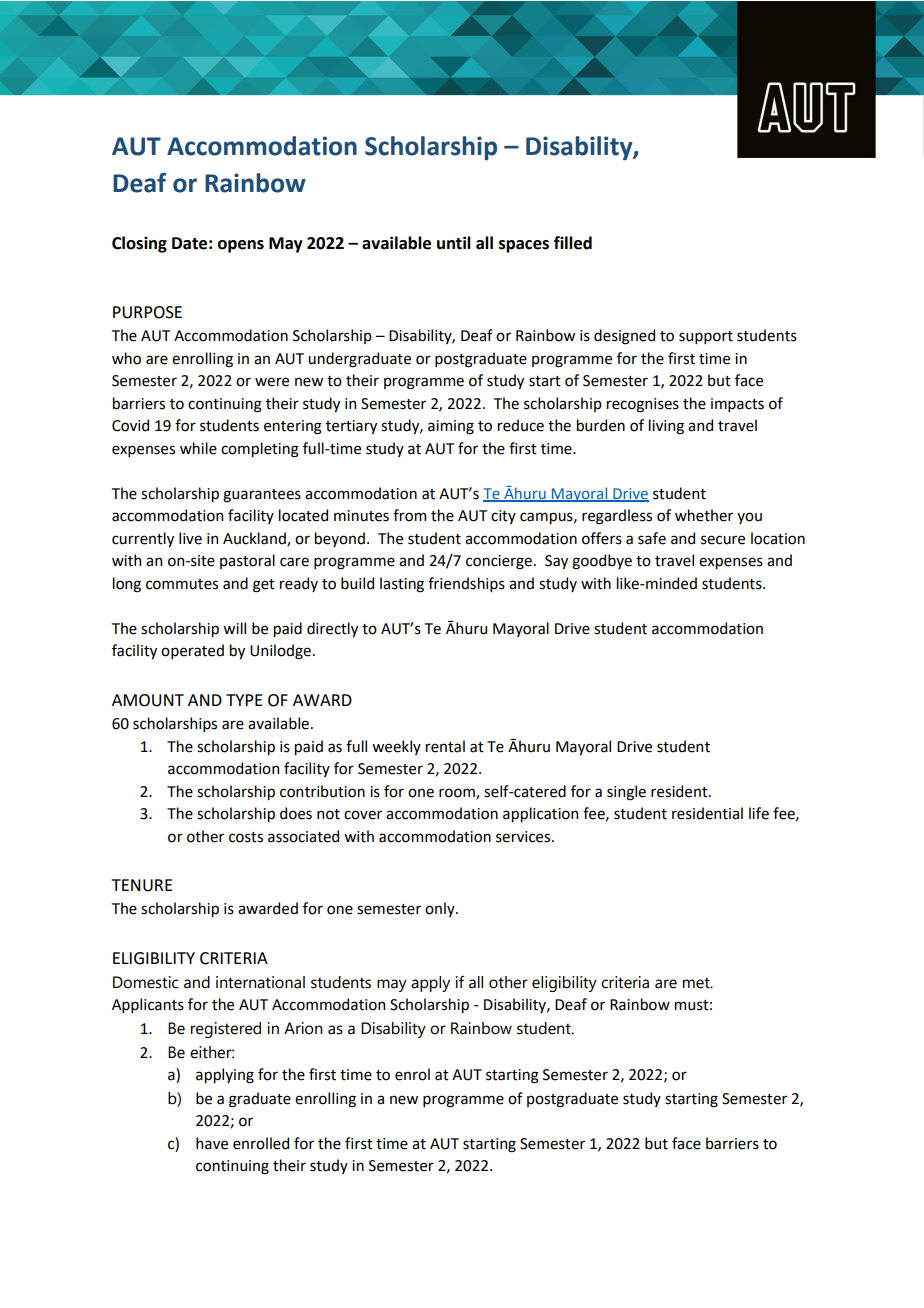 The height and width of the document is (1308, 924). What do you see at coordinates (626, 793) in the document?
I see `single` at bounding box center [626, 793].
